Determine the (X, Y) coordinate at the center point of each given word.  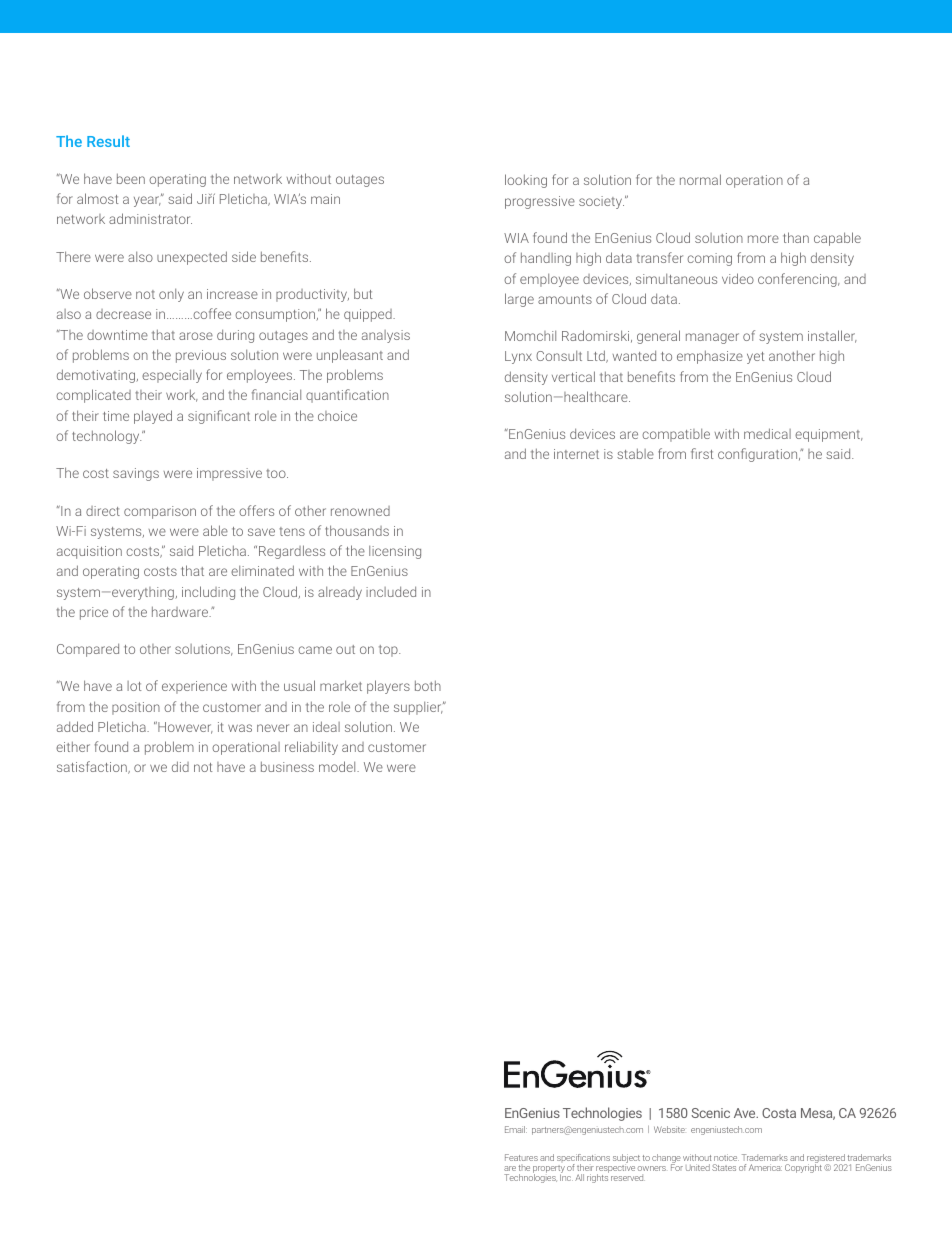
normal (700, 179)
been (131, 178)
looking (526, 181)
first (702, 453)
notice (726, 1157)
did (180, 766)
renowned (360, 511)
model (338, 766)
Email (516, 1129)
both (428, 685)
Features (521, 1157)
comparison (160, 512)
